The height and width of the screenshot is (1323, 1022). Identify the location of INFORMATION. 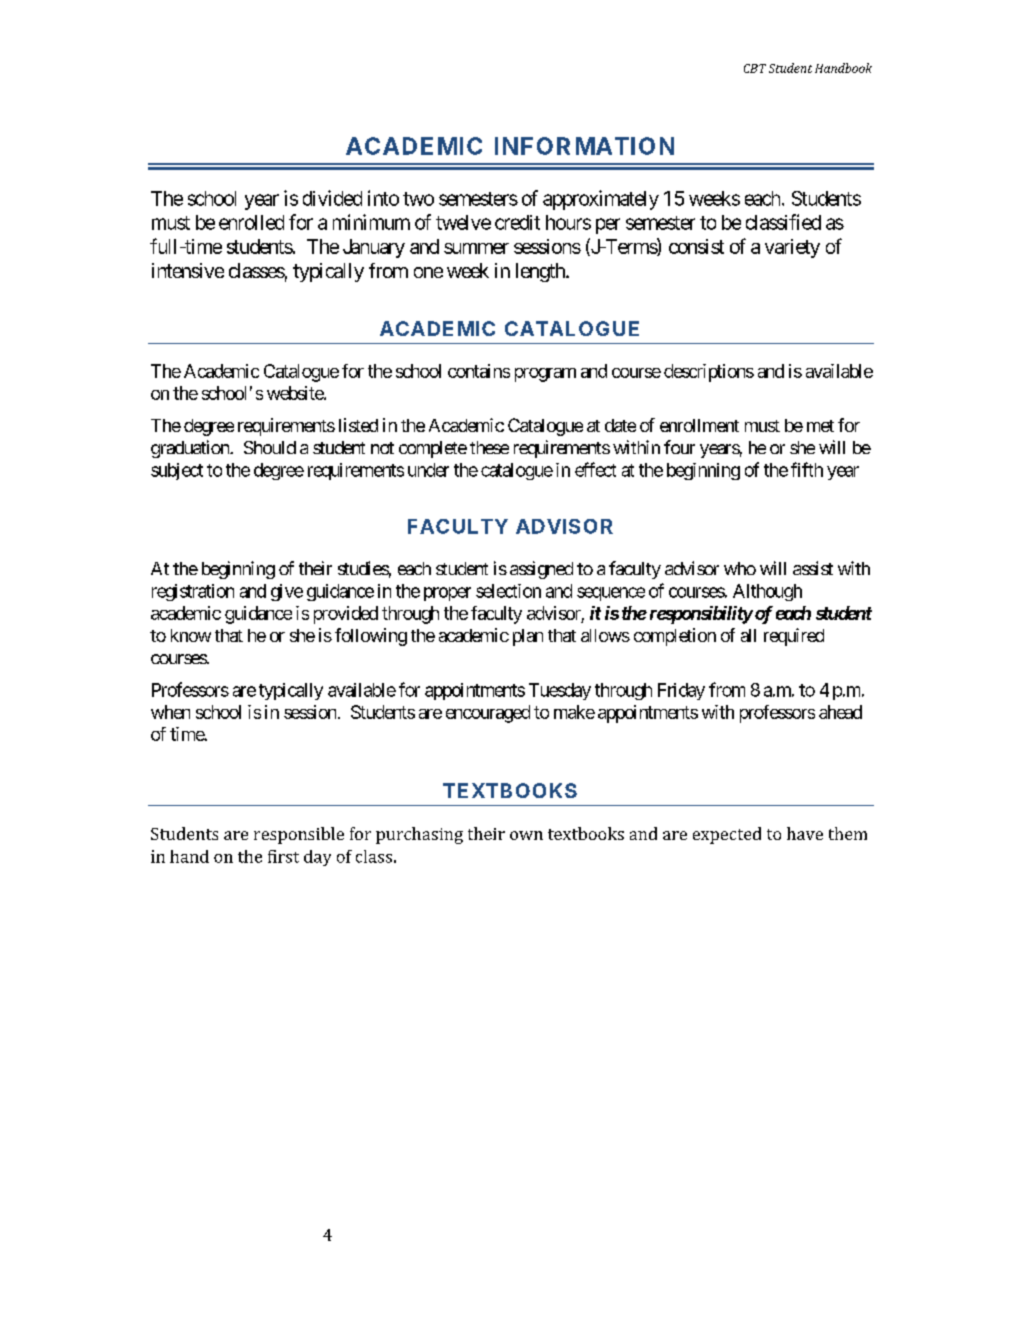
(584, 146).
